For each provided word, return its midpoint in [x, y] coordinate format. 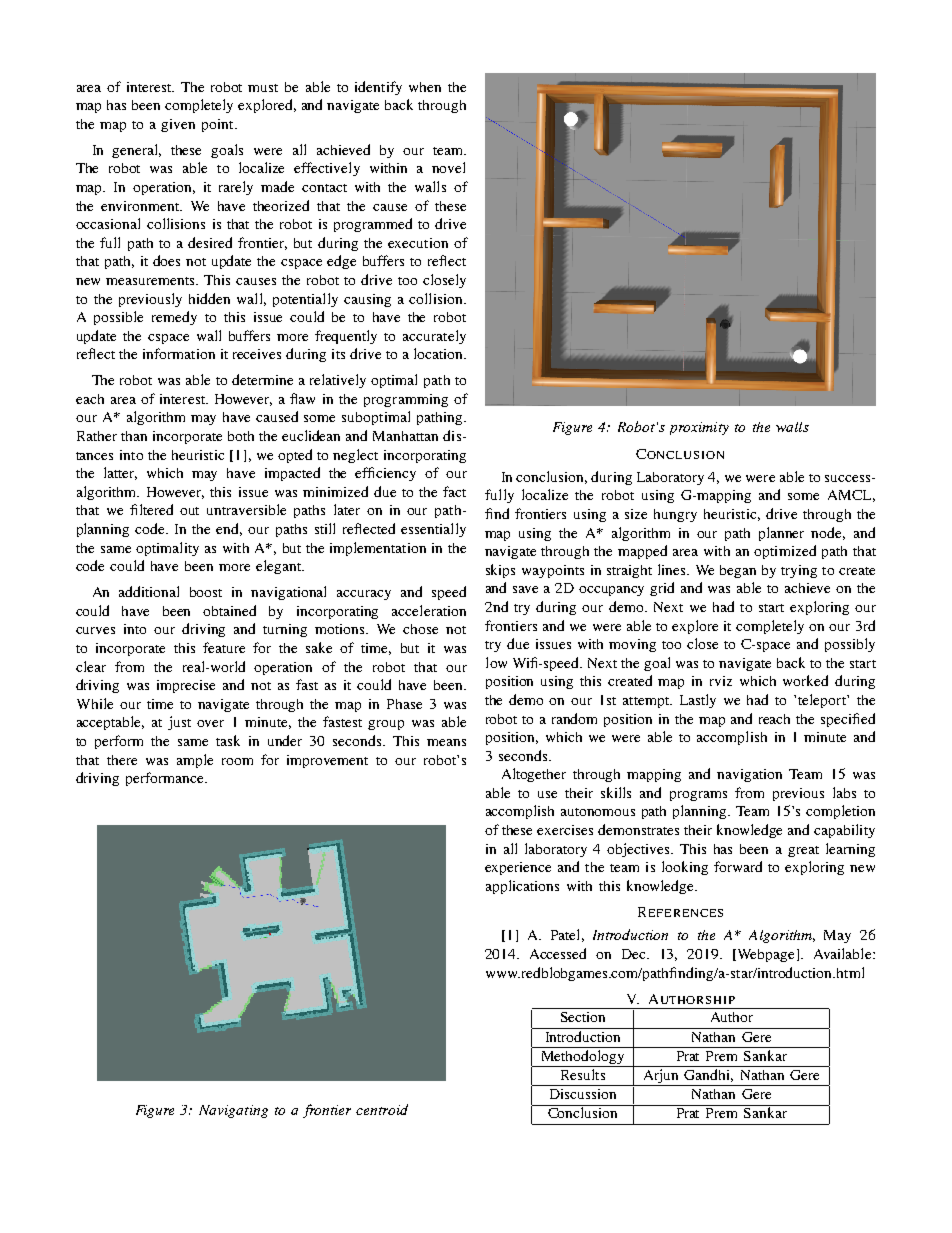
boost [206, 592]
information [179, 353]
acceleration [429, 610]
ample [195, 761]
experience [518, 868]
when [425, 87]
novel [448, 167]
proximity [699, 428]
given [178, 125]
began [738, 571]
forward [738, 866]
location [439, 353]
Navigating [233, 1111]
